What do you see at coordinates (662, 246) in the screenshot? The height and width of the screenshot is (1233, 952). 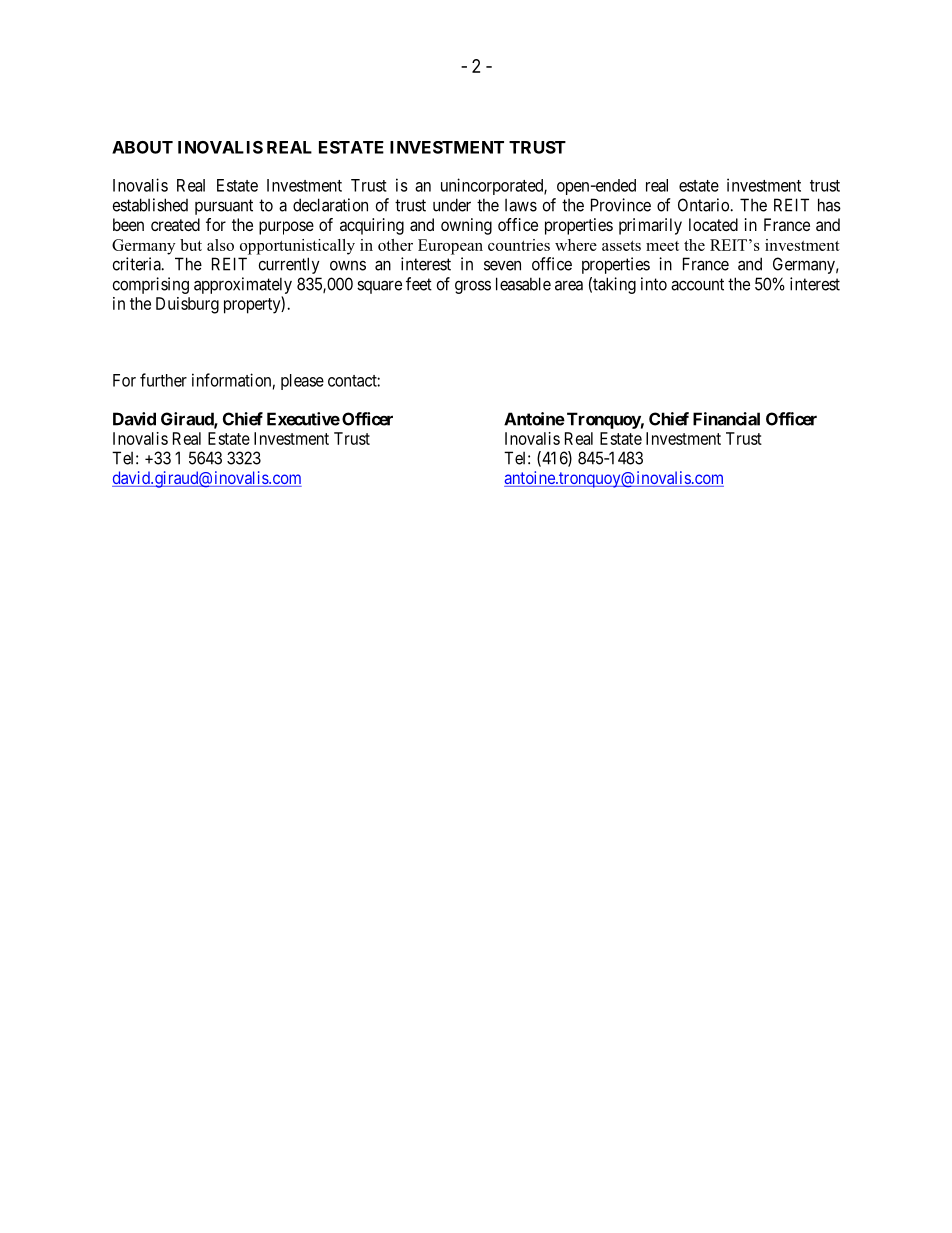 I see `meet` at bounding box center [662, 246].
